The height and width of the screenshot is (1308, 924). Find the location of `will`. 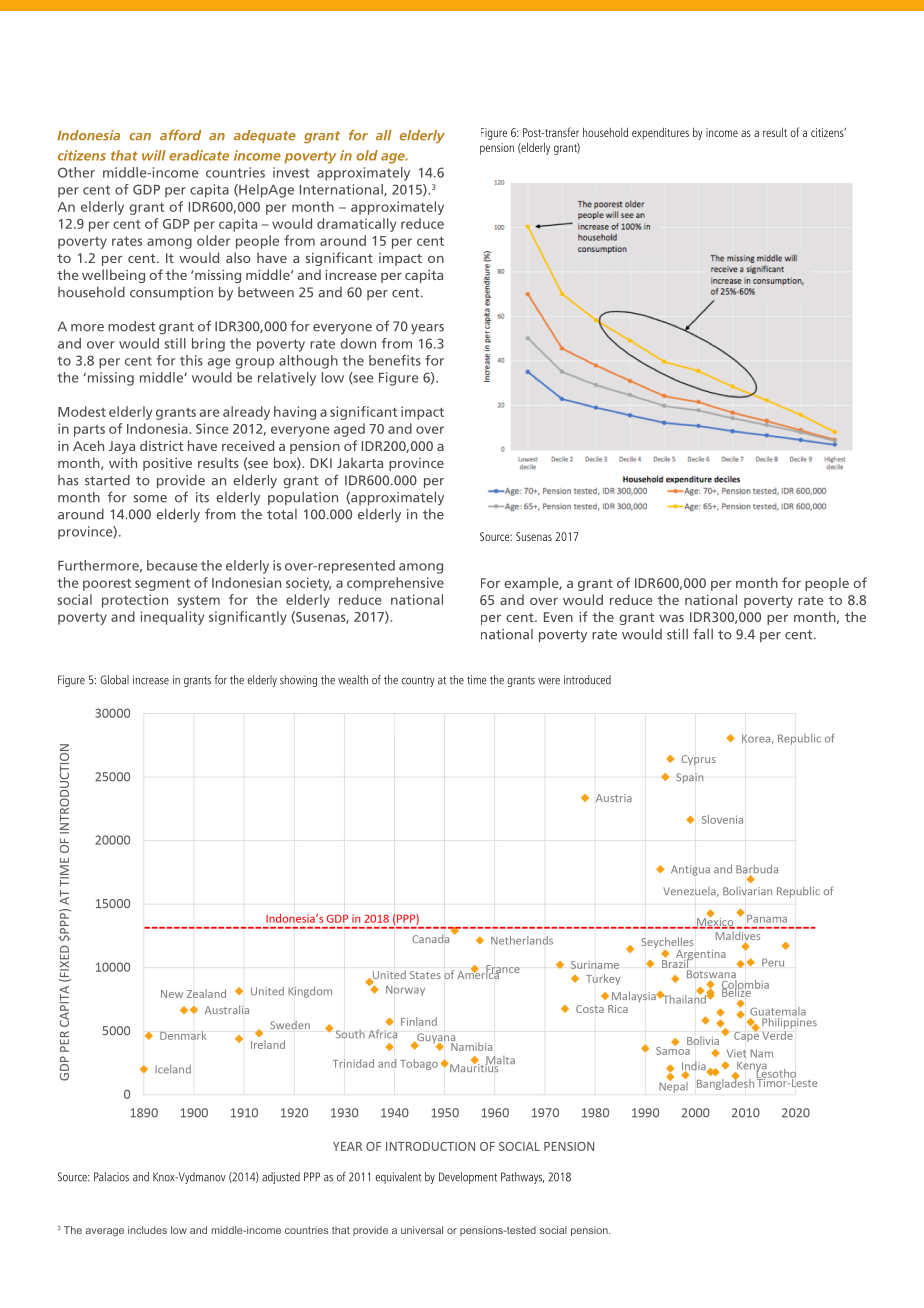

will is located at coordinates (154, 155).
